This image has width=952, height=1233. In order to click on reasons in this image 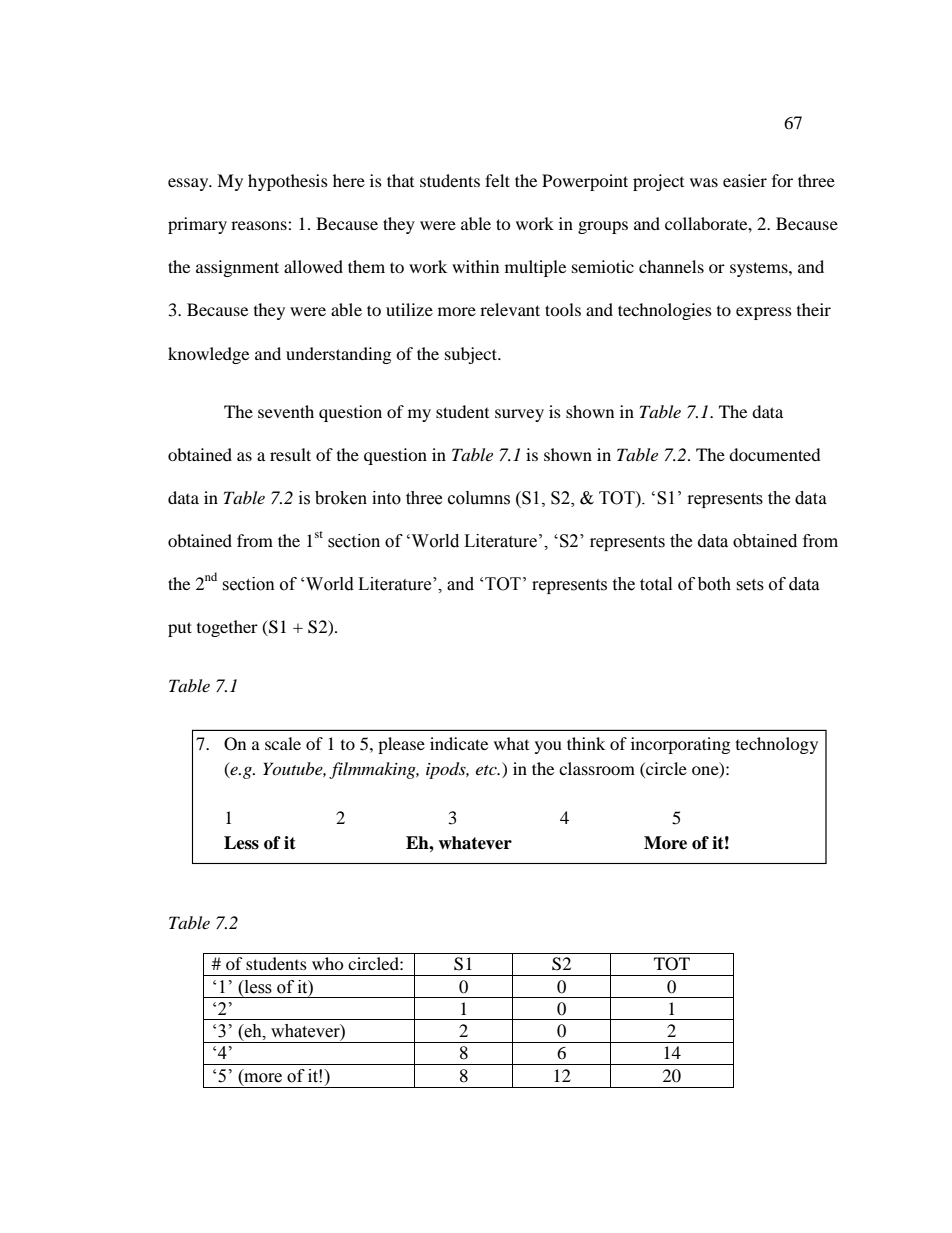, I will do `click(260, 225)`.
